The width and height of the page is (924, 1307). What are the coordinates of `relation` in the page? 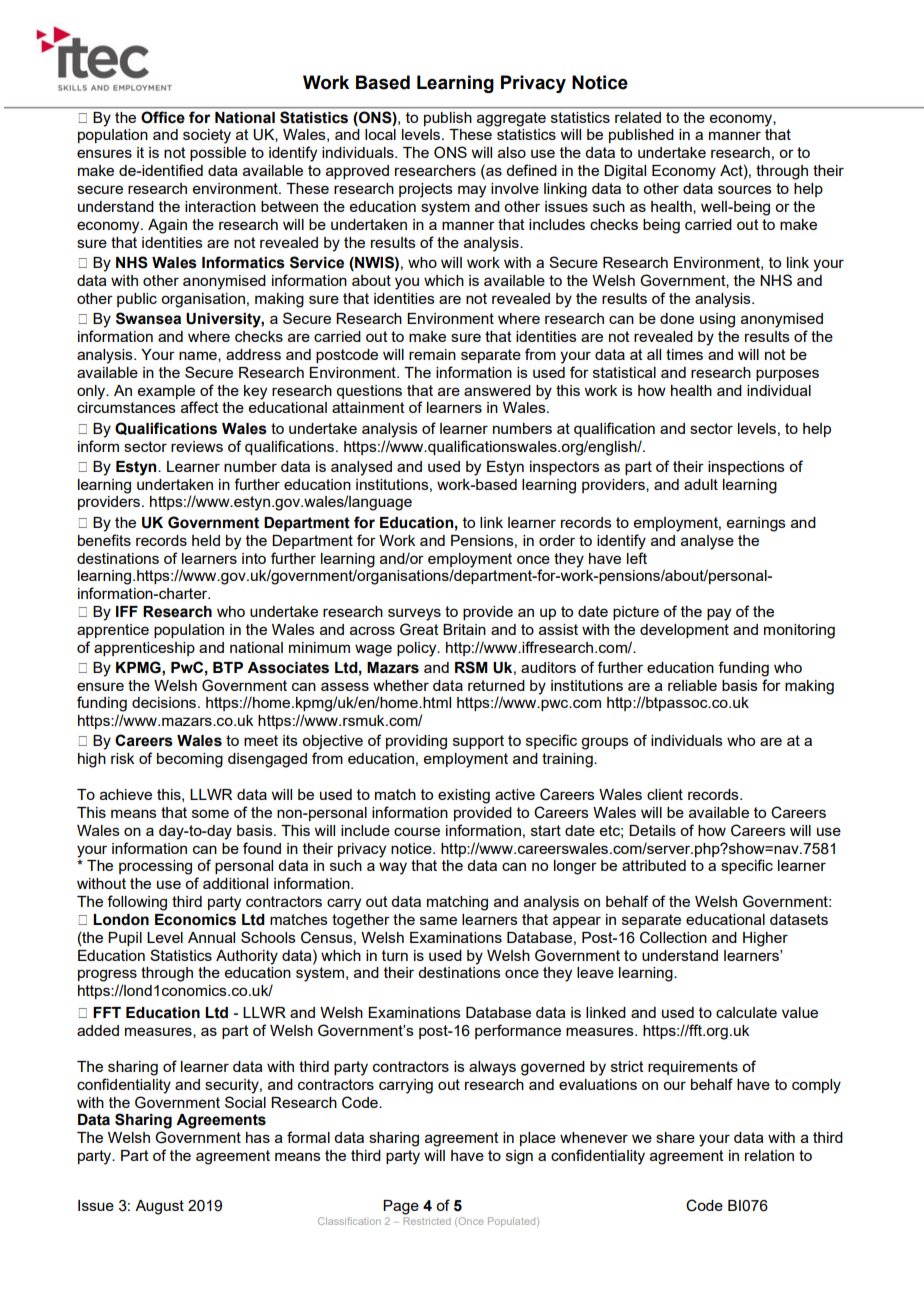 It's located at (769, 1155).
